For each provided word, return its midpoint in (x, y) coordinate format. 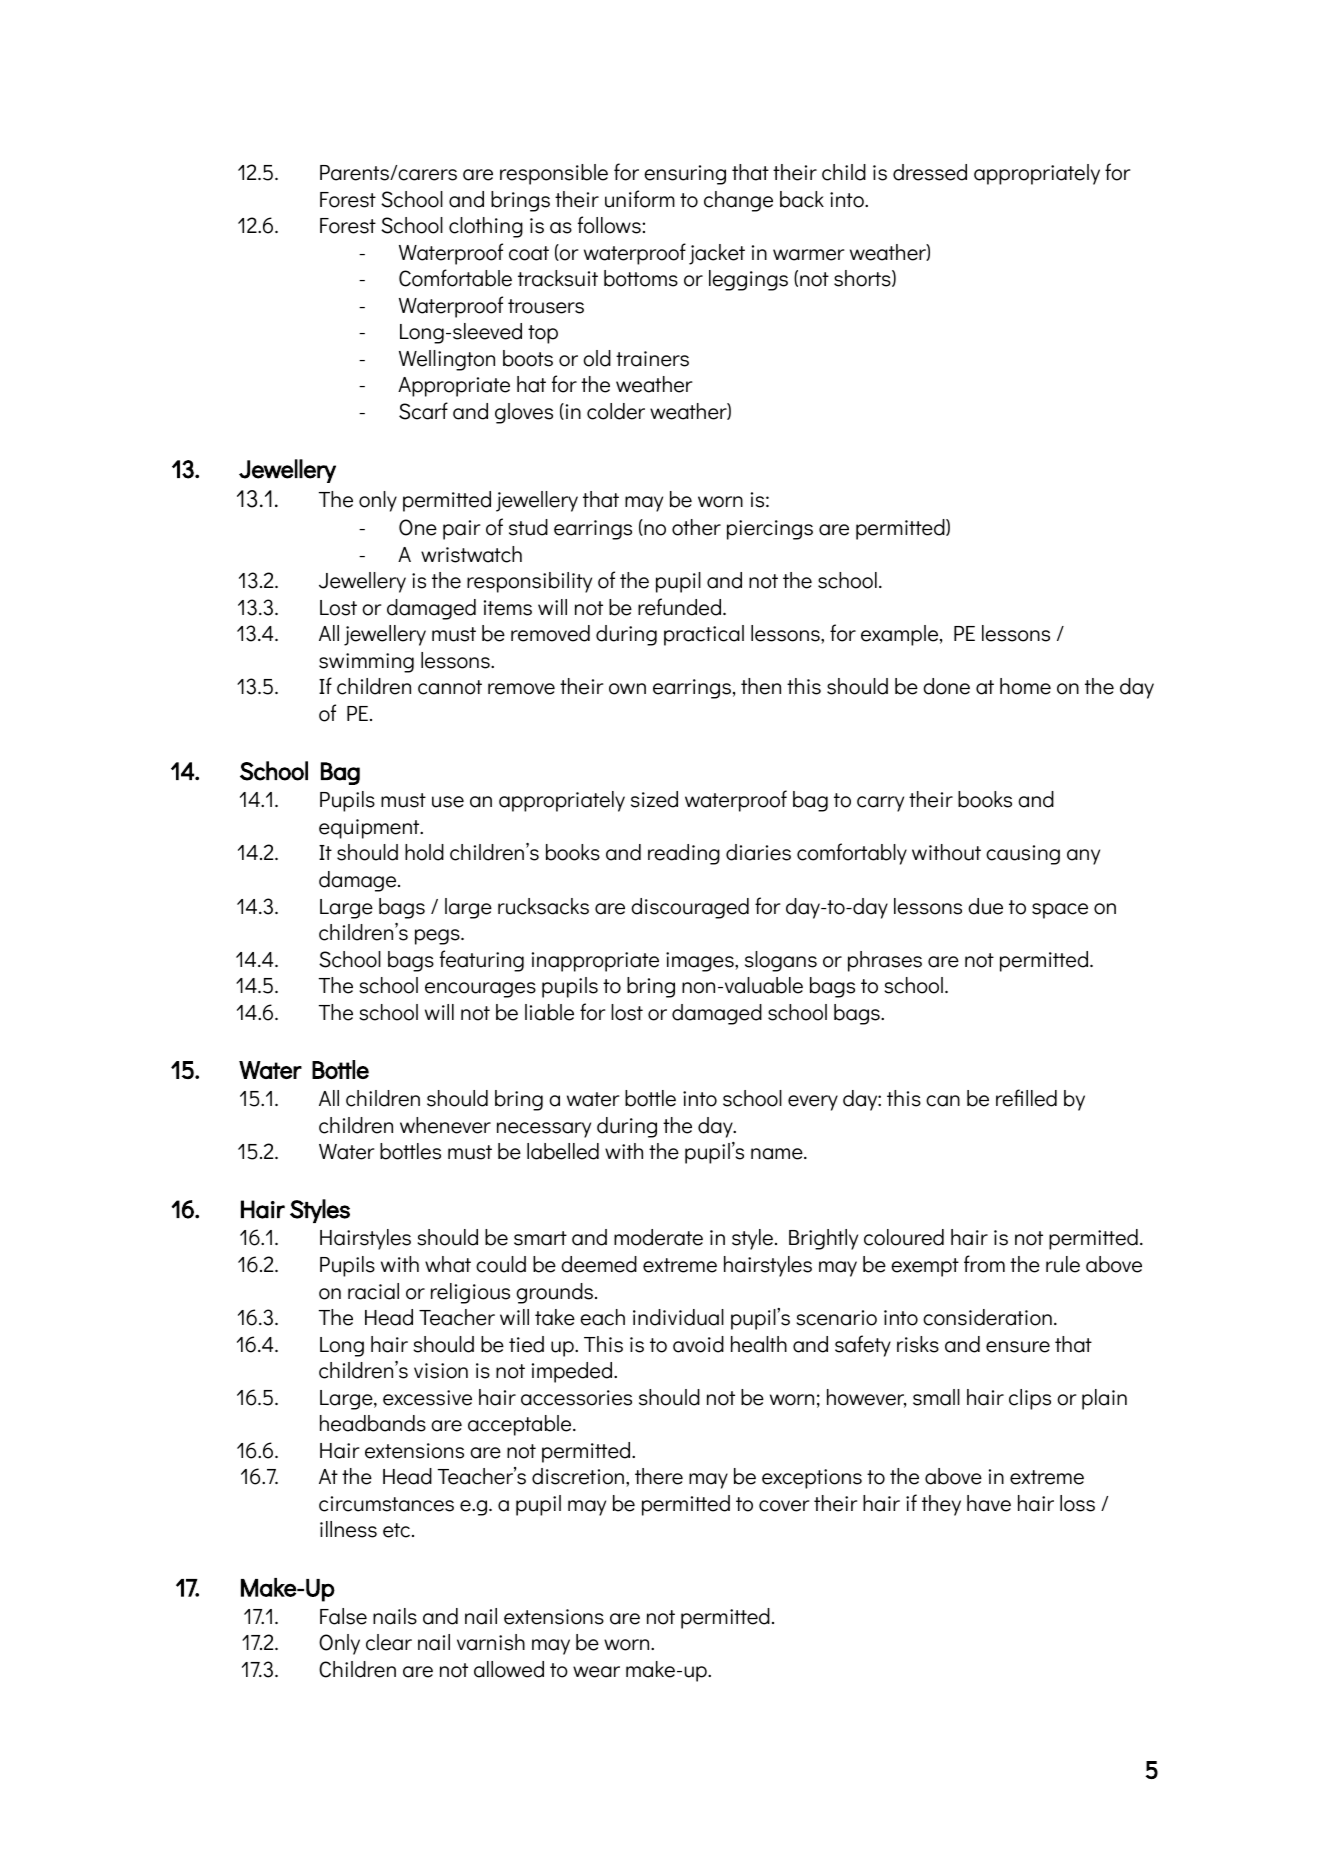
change (738, 201)
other (696, 527)
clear (389, 1642)
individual (678, 1317)
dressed (930, 172)
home (1025, 686)
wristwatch (471, 554)
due (985, 906)
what (448, 1264)
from (984, 1264)
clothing (486, 227)
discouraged (690, 908)
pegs (438, 937)
